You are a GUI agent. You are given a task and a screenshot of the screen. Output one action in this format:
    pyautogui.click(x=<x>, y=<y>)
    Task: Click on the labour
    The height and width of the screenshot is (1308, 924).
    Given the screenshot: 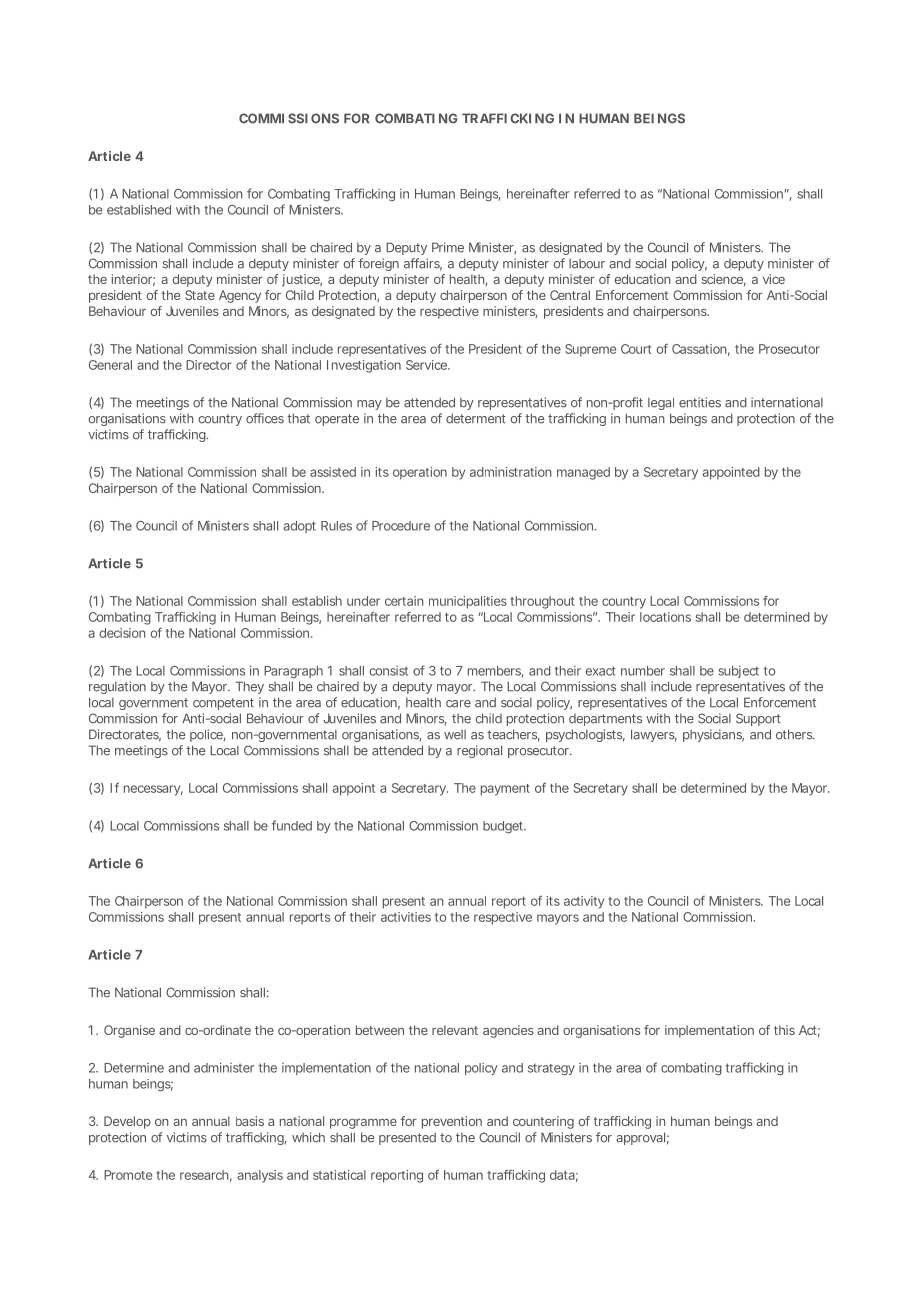 What is the action you would take?
    pyautogui.click(x=587, y=264)
